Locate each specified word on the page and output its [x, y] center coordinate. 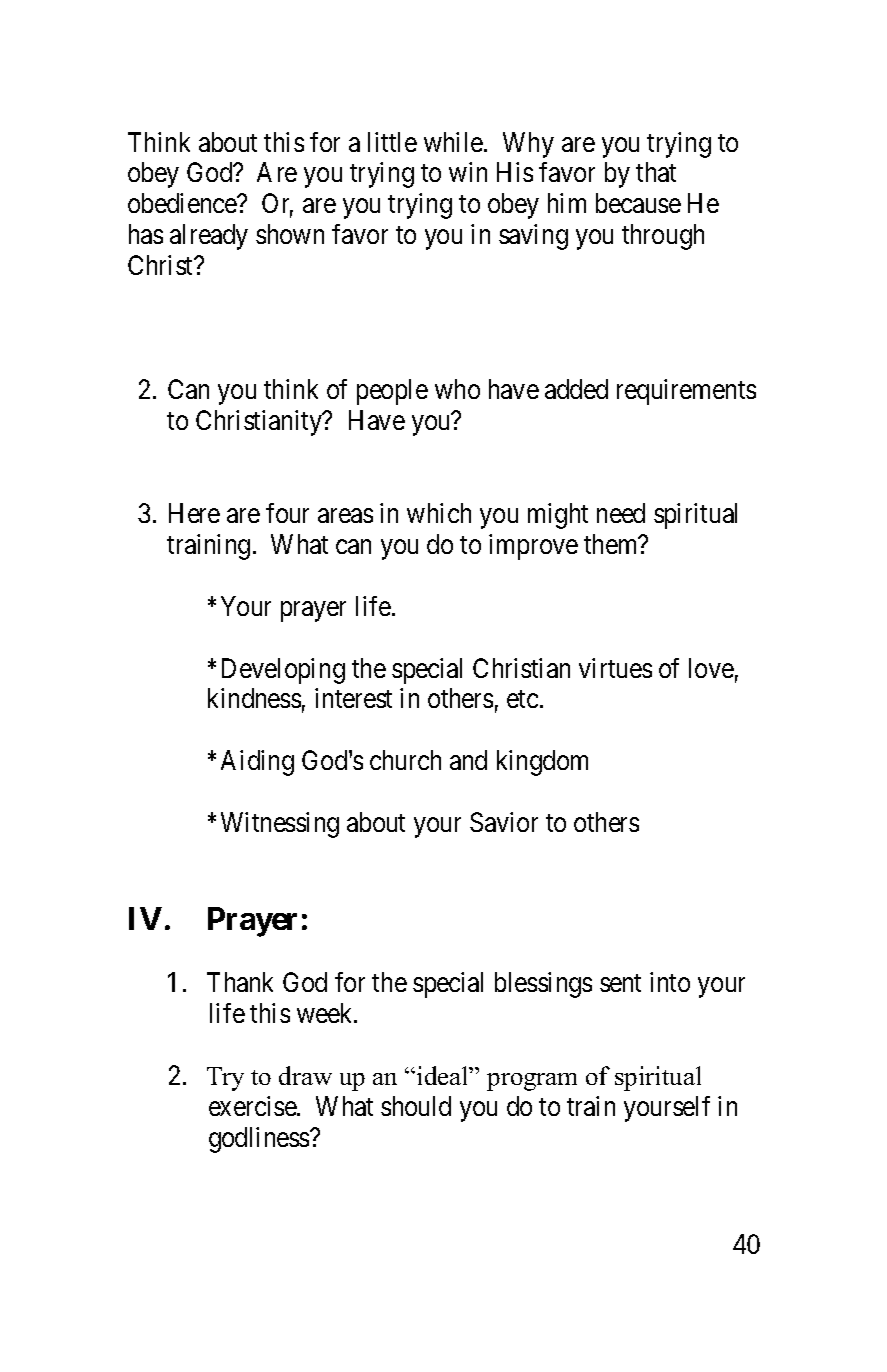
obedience [183, 203]
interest [353, 698]
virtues [615, 668]
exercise [253, 1106]
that [656, 172]
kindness [254, 698]
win [468, 172]
